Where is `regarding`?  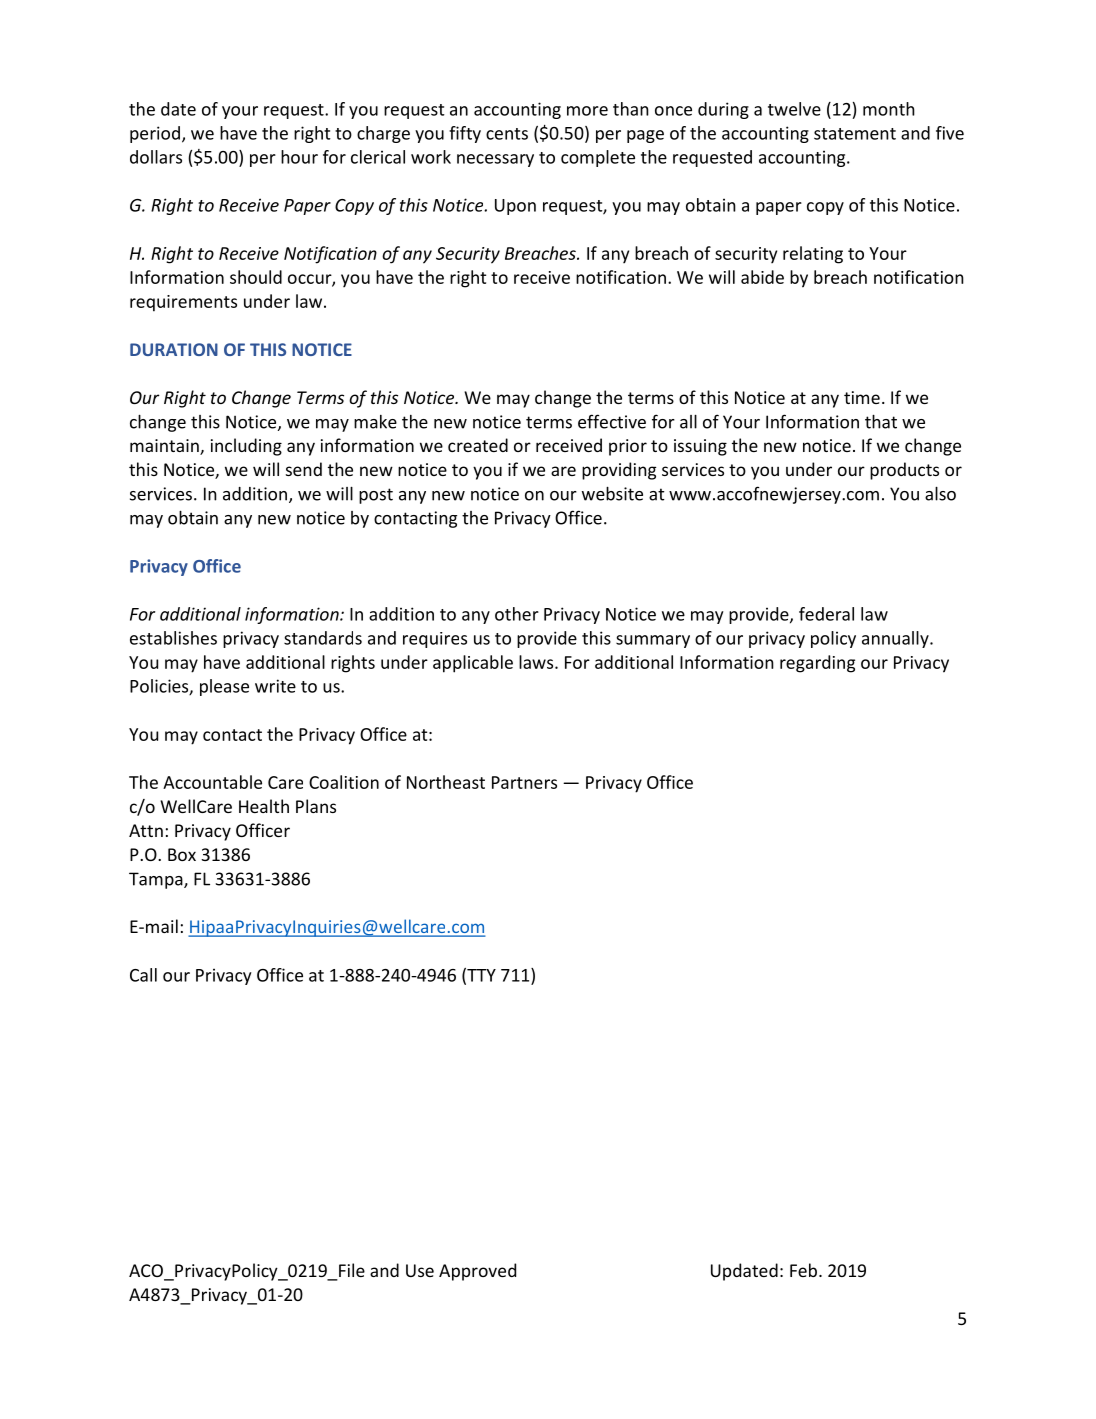
regarding is located at coordinates (817, 664).
